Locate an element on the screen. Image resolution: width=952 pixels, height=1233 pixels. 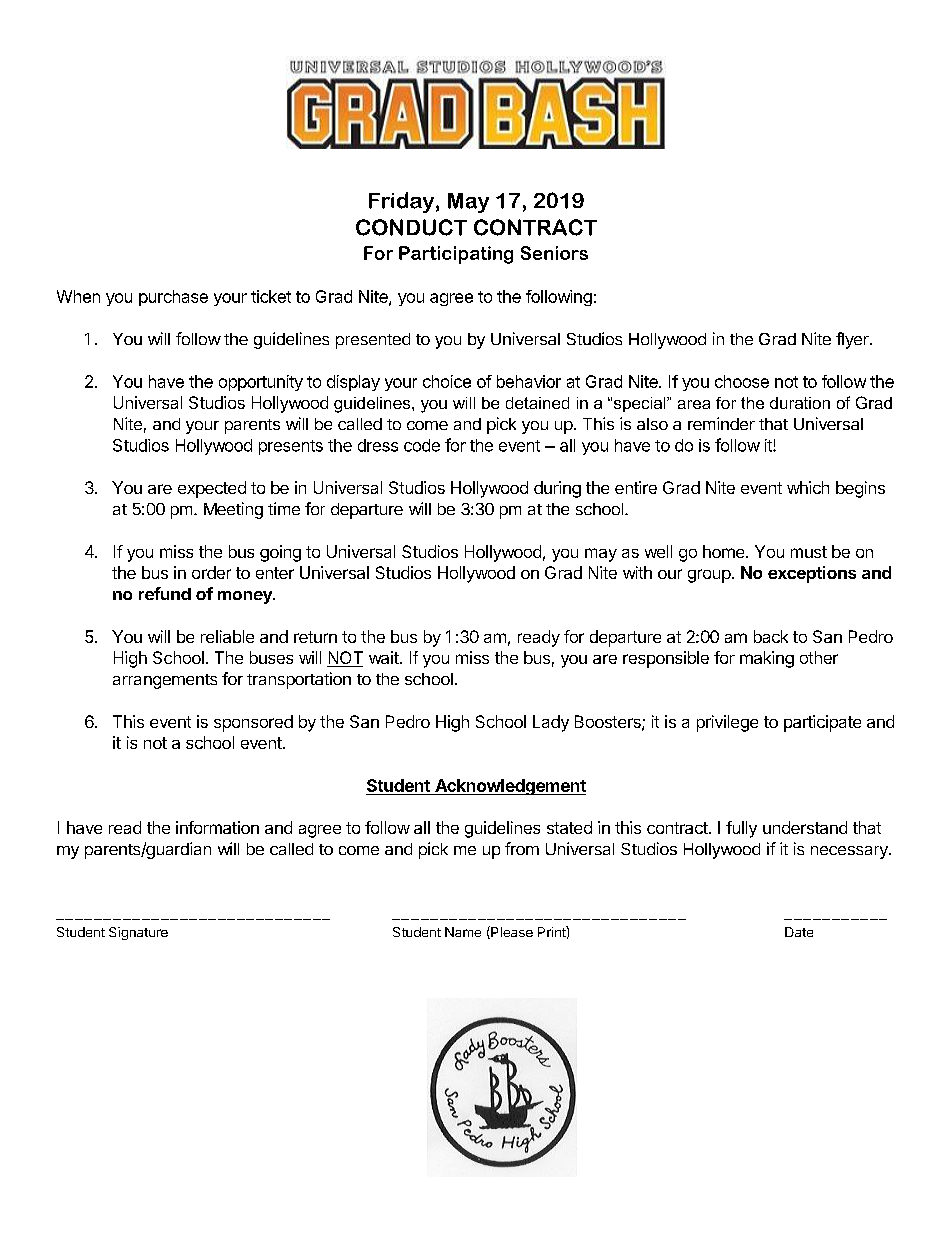
duration is located at coordinates (800, 403).
